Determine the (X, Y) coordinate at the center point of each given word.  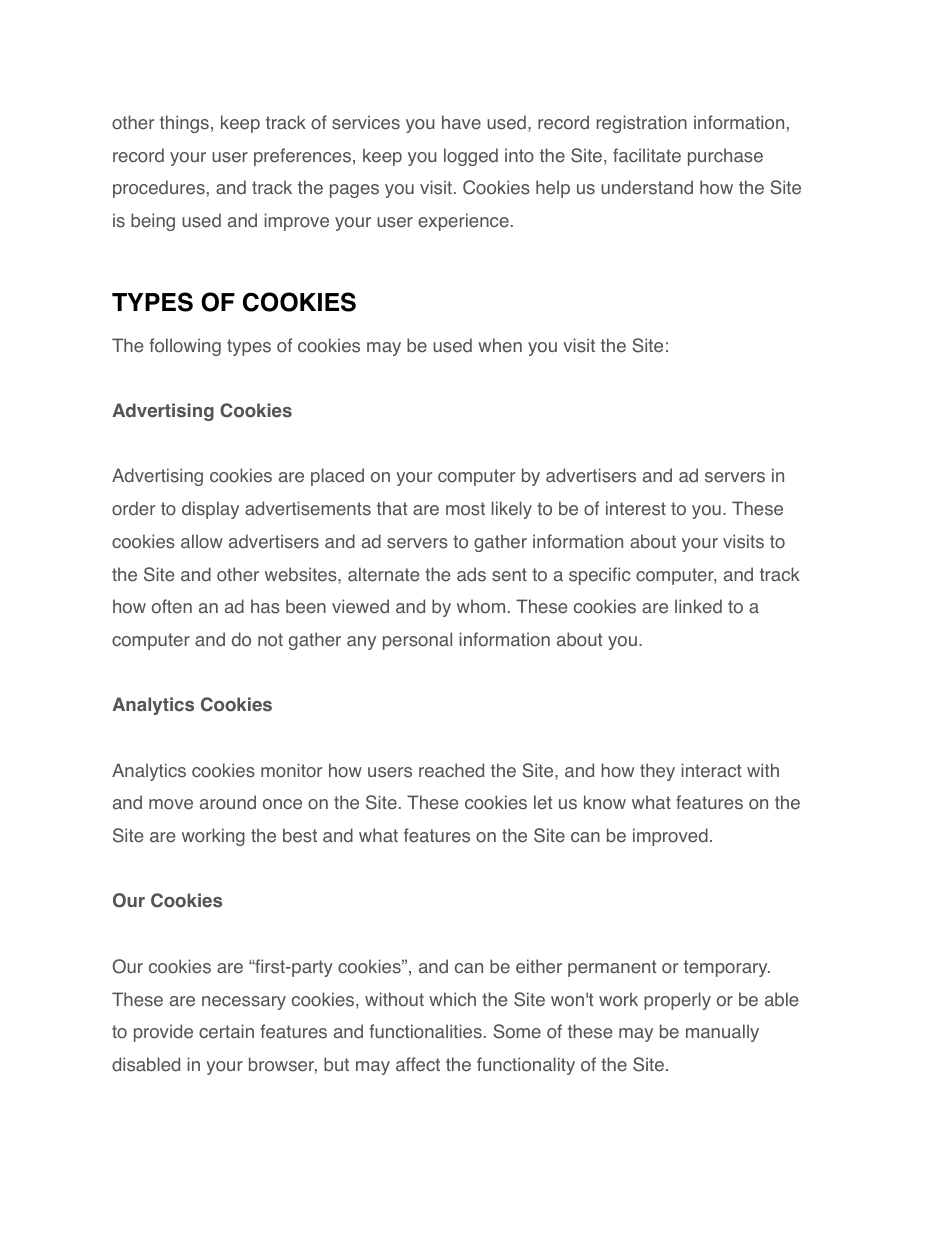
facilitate (647, 155)
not (270, 640)
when (500, 345)
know (605, 802)
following (185, 347)
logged (471, 157)
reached (451, 770)
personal (417, 641)
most (465, 509)
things (184, 124)
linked (698, 606)
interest (636, 508)
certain (226, 1031)
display (210, 510)
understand (647, 187)
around (228, 802)
